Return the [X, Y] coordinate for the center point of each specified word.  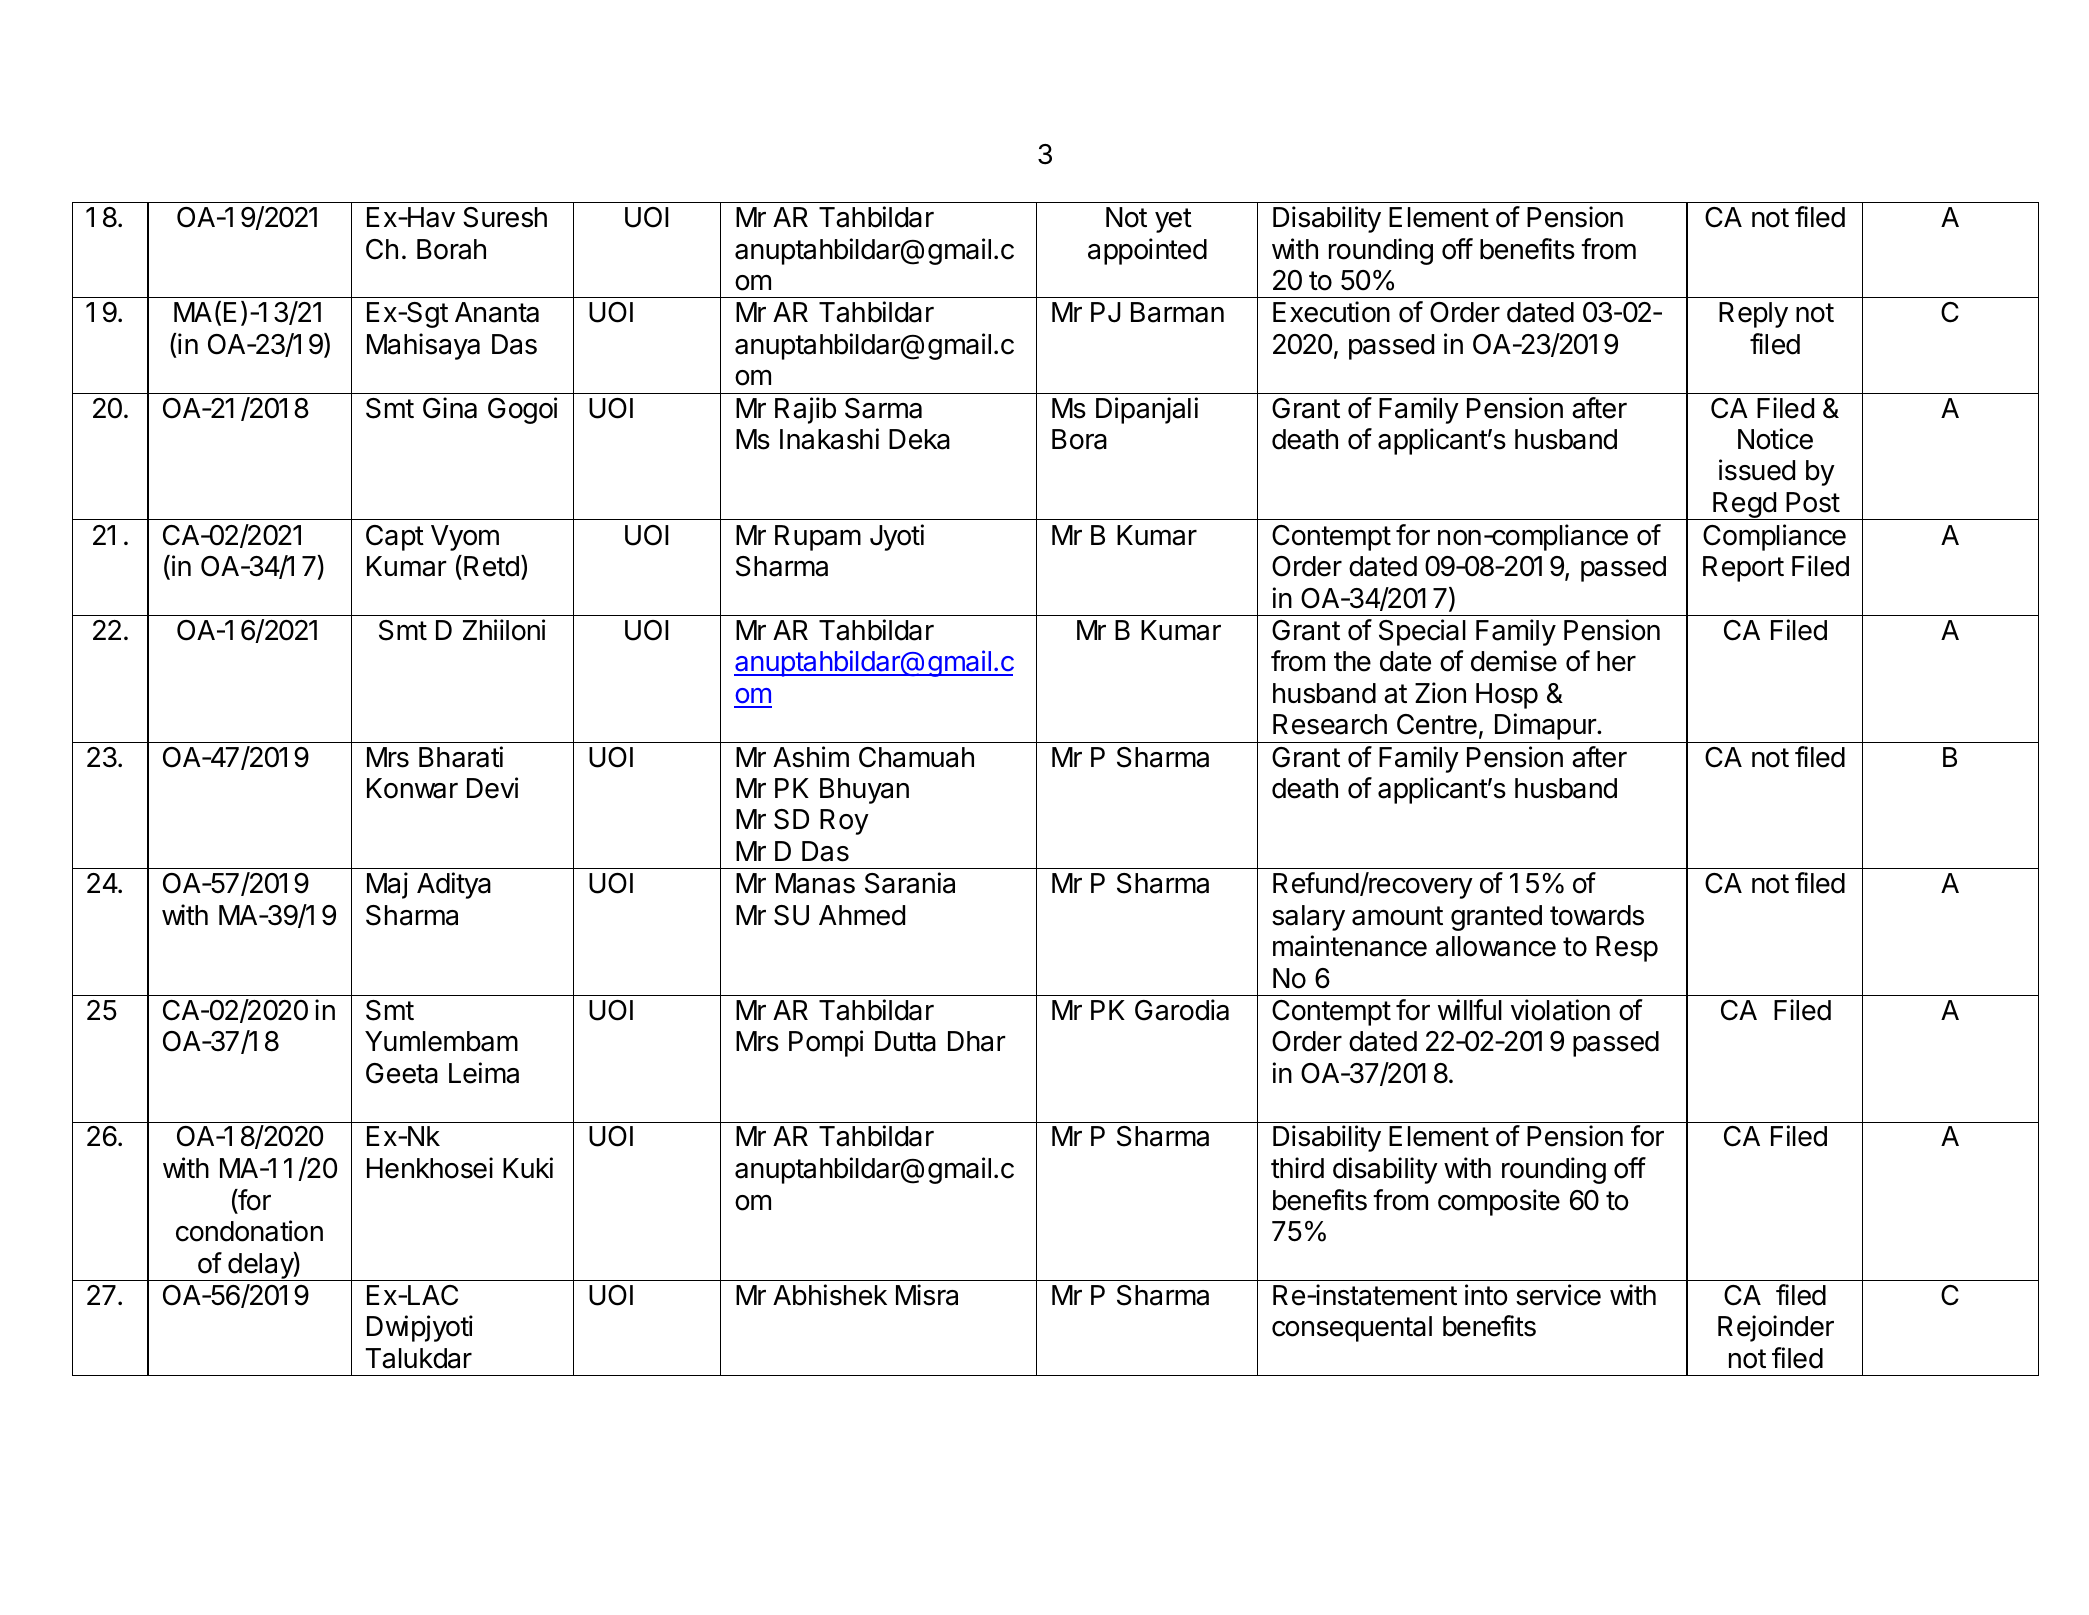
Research [1330, 724]
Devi [492, 788]
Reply [1753, 315]
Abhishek [830, 1295]
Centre [1437, 724]
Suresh [505, 217]
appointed [1147, 251]
